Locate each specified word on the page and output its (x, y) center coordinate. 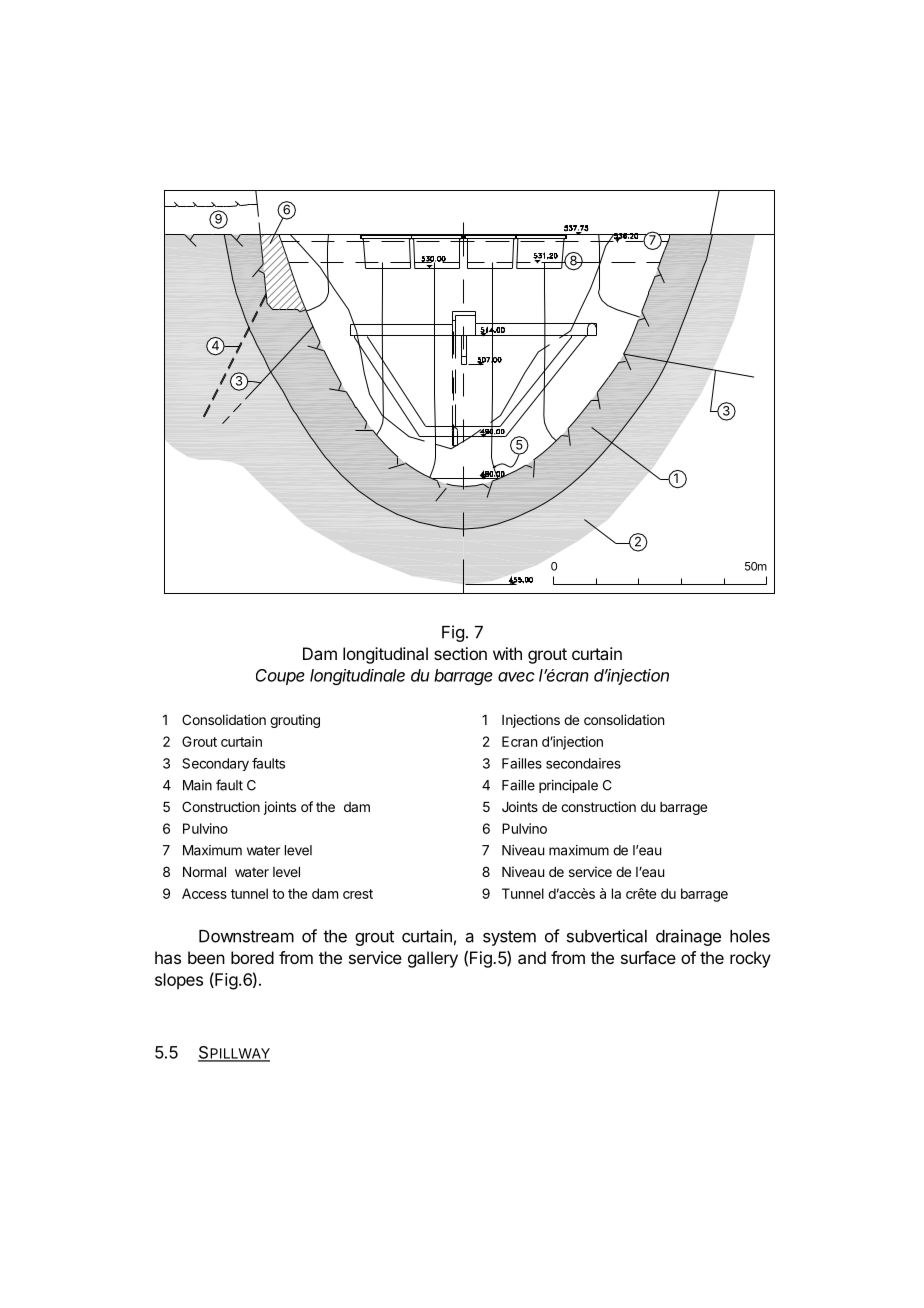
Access (204, 893)
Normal (204, 872)
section (460, 653)
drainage (688, 937)
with (507, 653)
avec (516, 677)
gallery (433, 959)
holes (750, 936)
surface (648, 957)
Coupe (280, 677)
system (509, 938)
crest (358, 894)
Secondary (215, 764)
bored (252, 957)
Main (197, 785)
